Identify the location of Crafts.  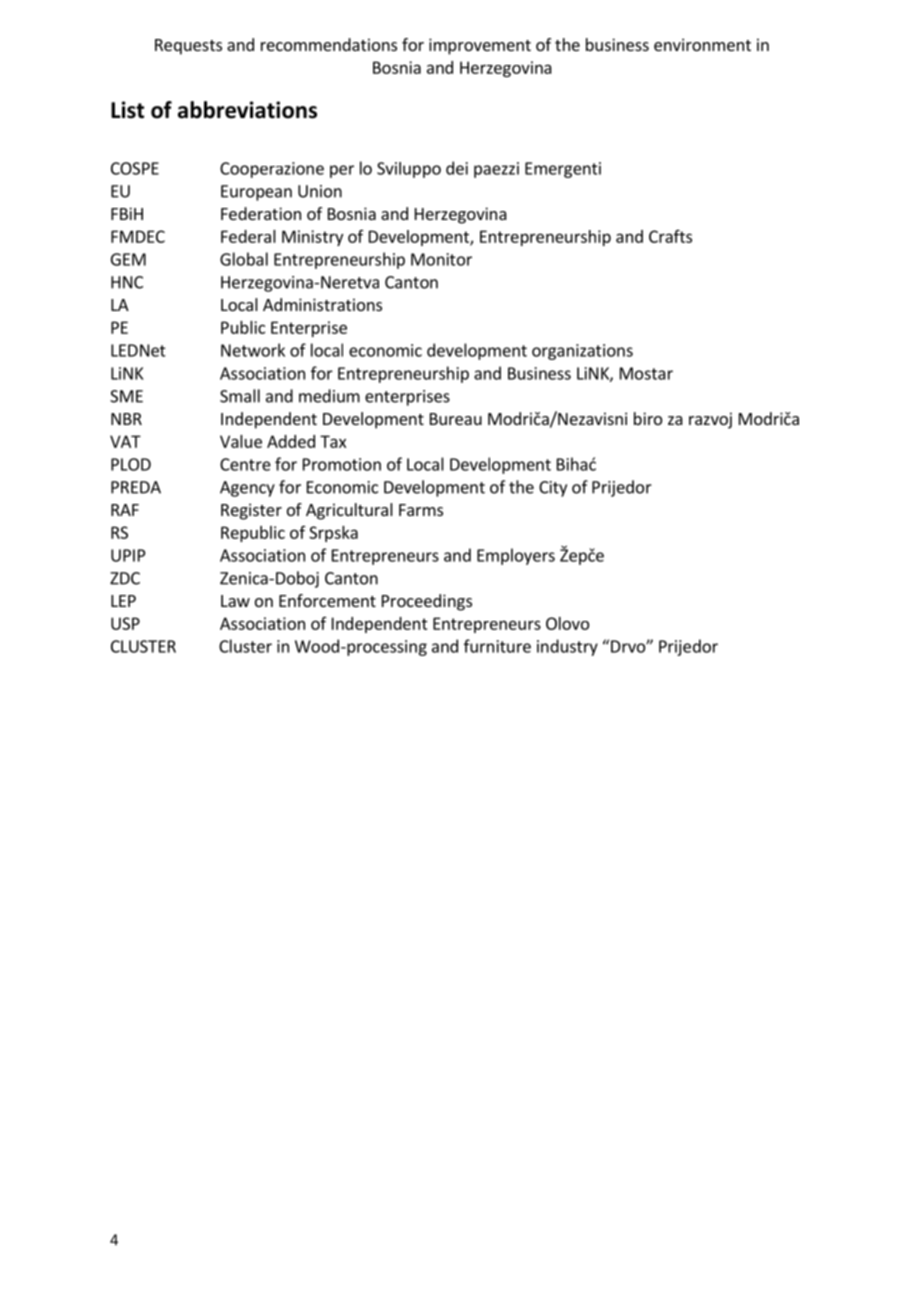
(670, 236).
